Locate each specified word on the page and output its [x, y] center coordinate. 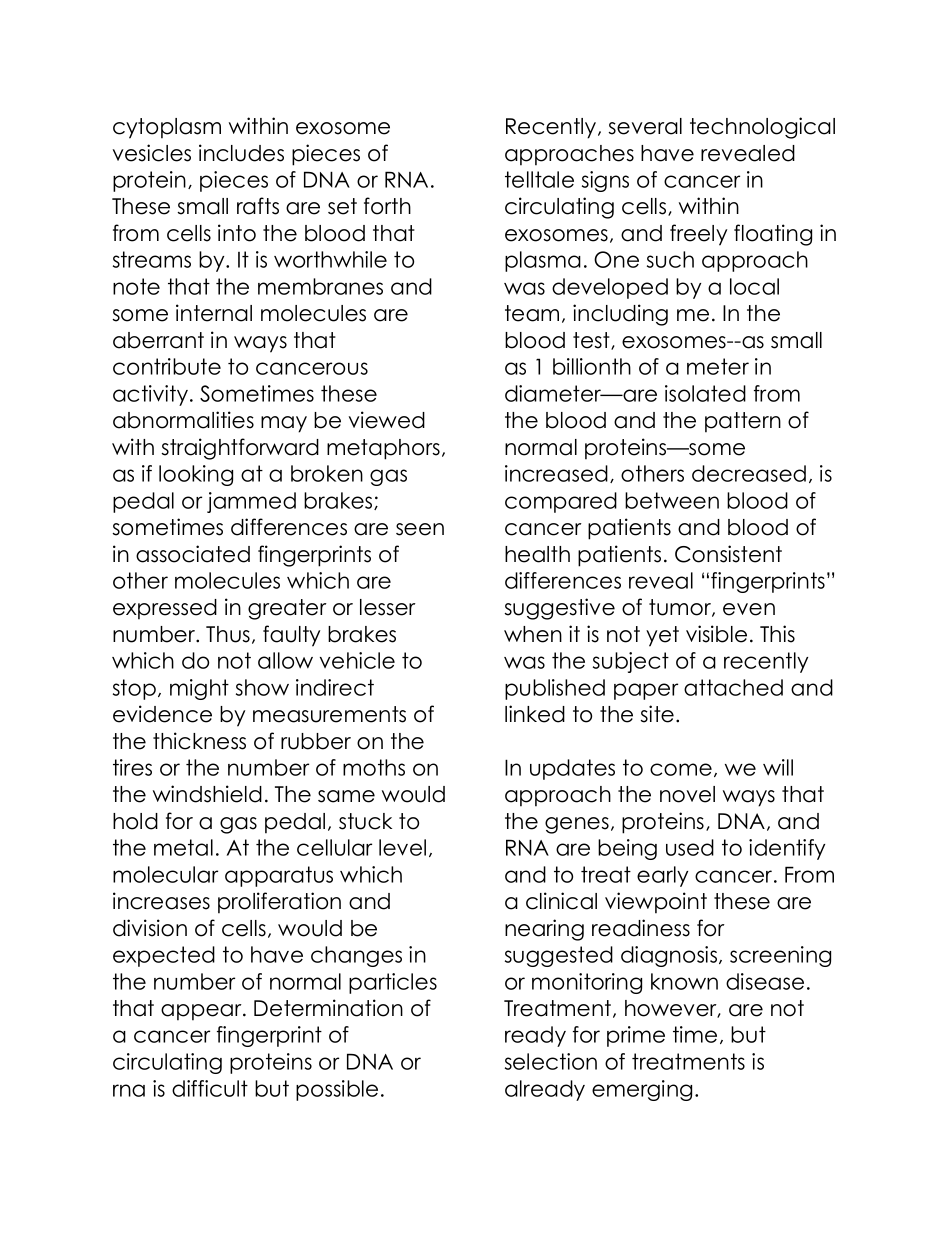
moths [374, 767]
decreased [749, 473]
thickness [199, 741]
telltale [539, 179]
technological [762, 128]
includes [241, 153]
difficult [210, 1088]
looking [196, 475]
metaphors [383, 449]
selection [551, 1061]
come [681, 769]
